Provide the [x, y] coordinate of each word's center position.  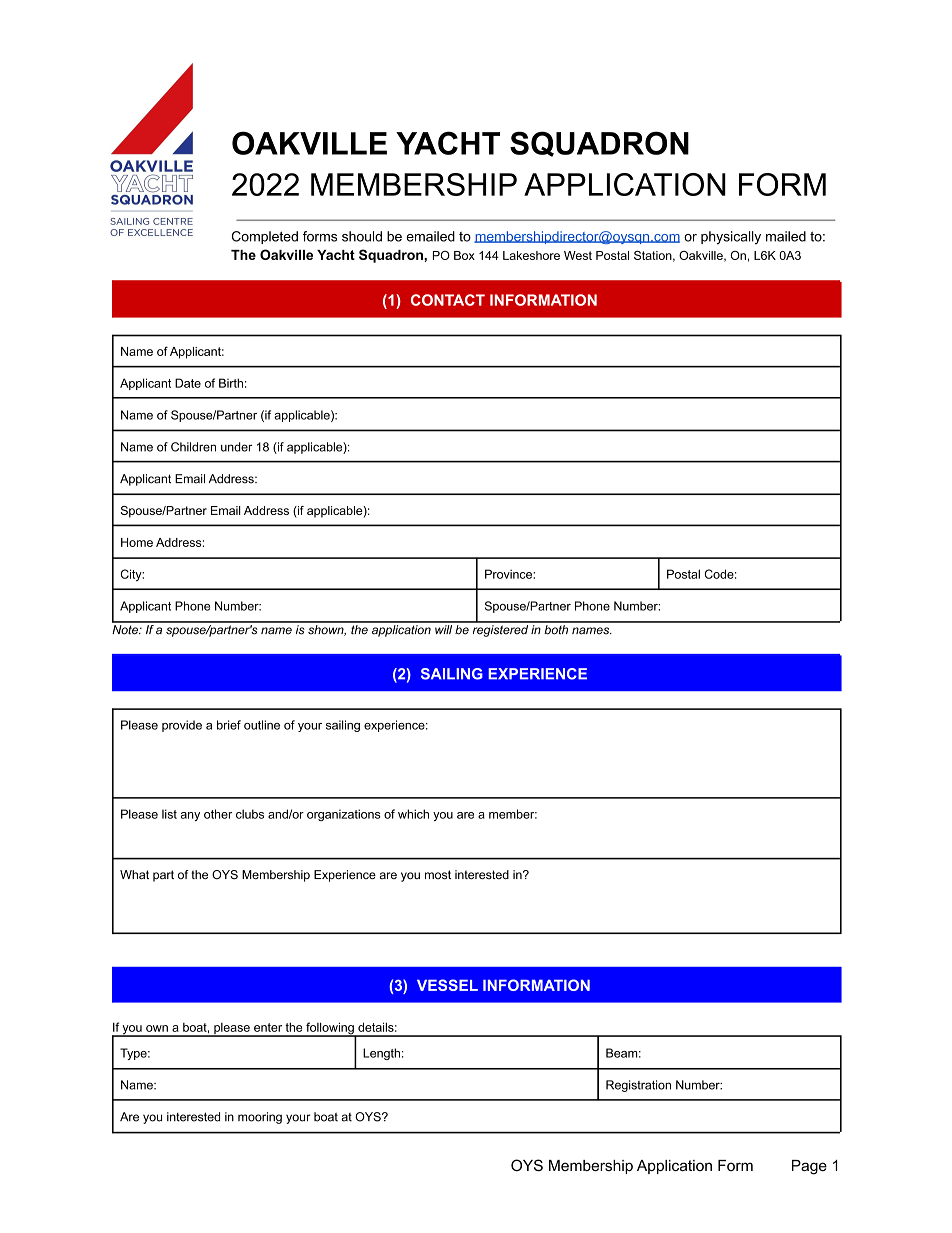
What [134, 874]
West [578, 255]
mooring [260, 1118]
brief [229, 725]
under [236, 447]
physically [731, 238]
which [413, 814]
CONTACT [448, 300]
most [438, 875]
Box [464, 255]
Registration [638, 1086]
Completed [265, 237]
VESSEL [447, 985]
